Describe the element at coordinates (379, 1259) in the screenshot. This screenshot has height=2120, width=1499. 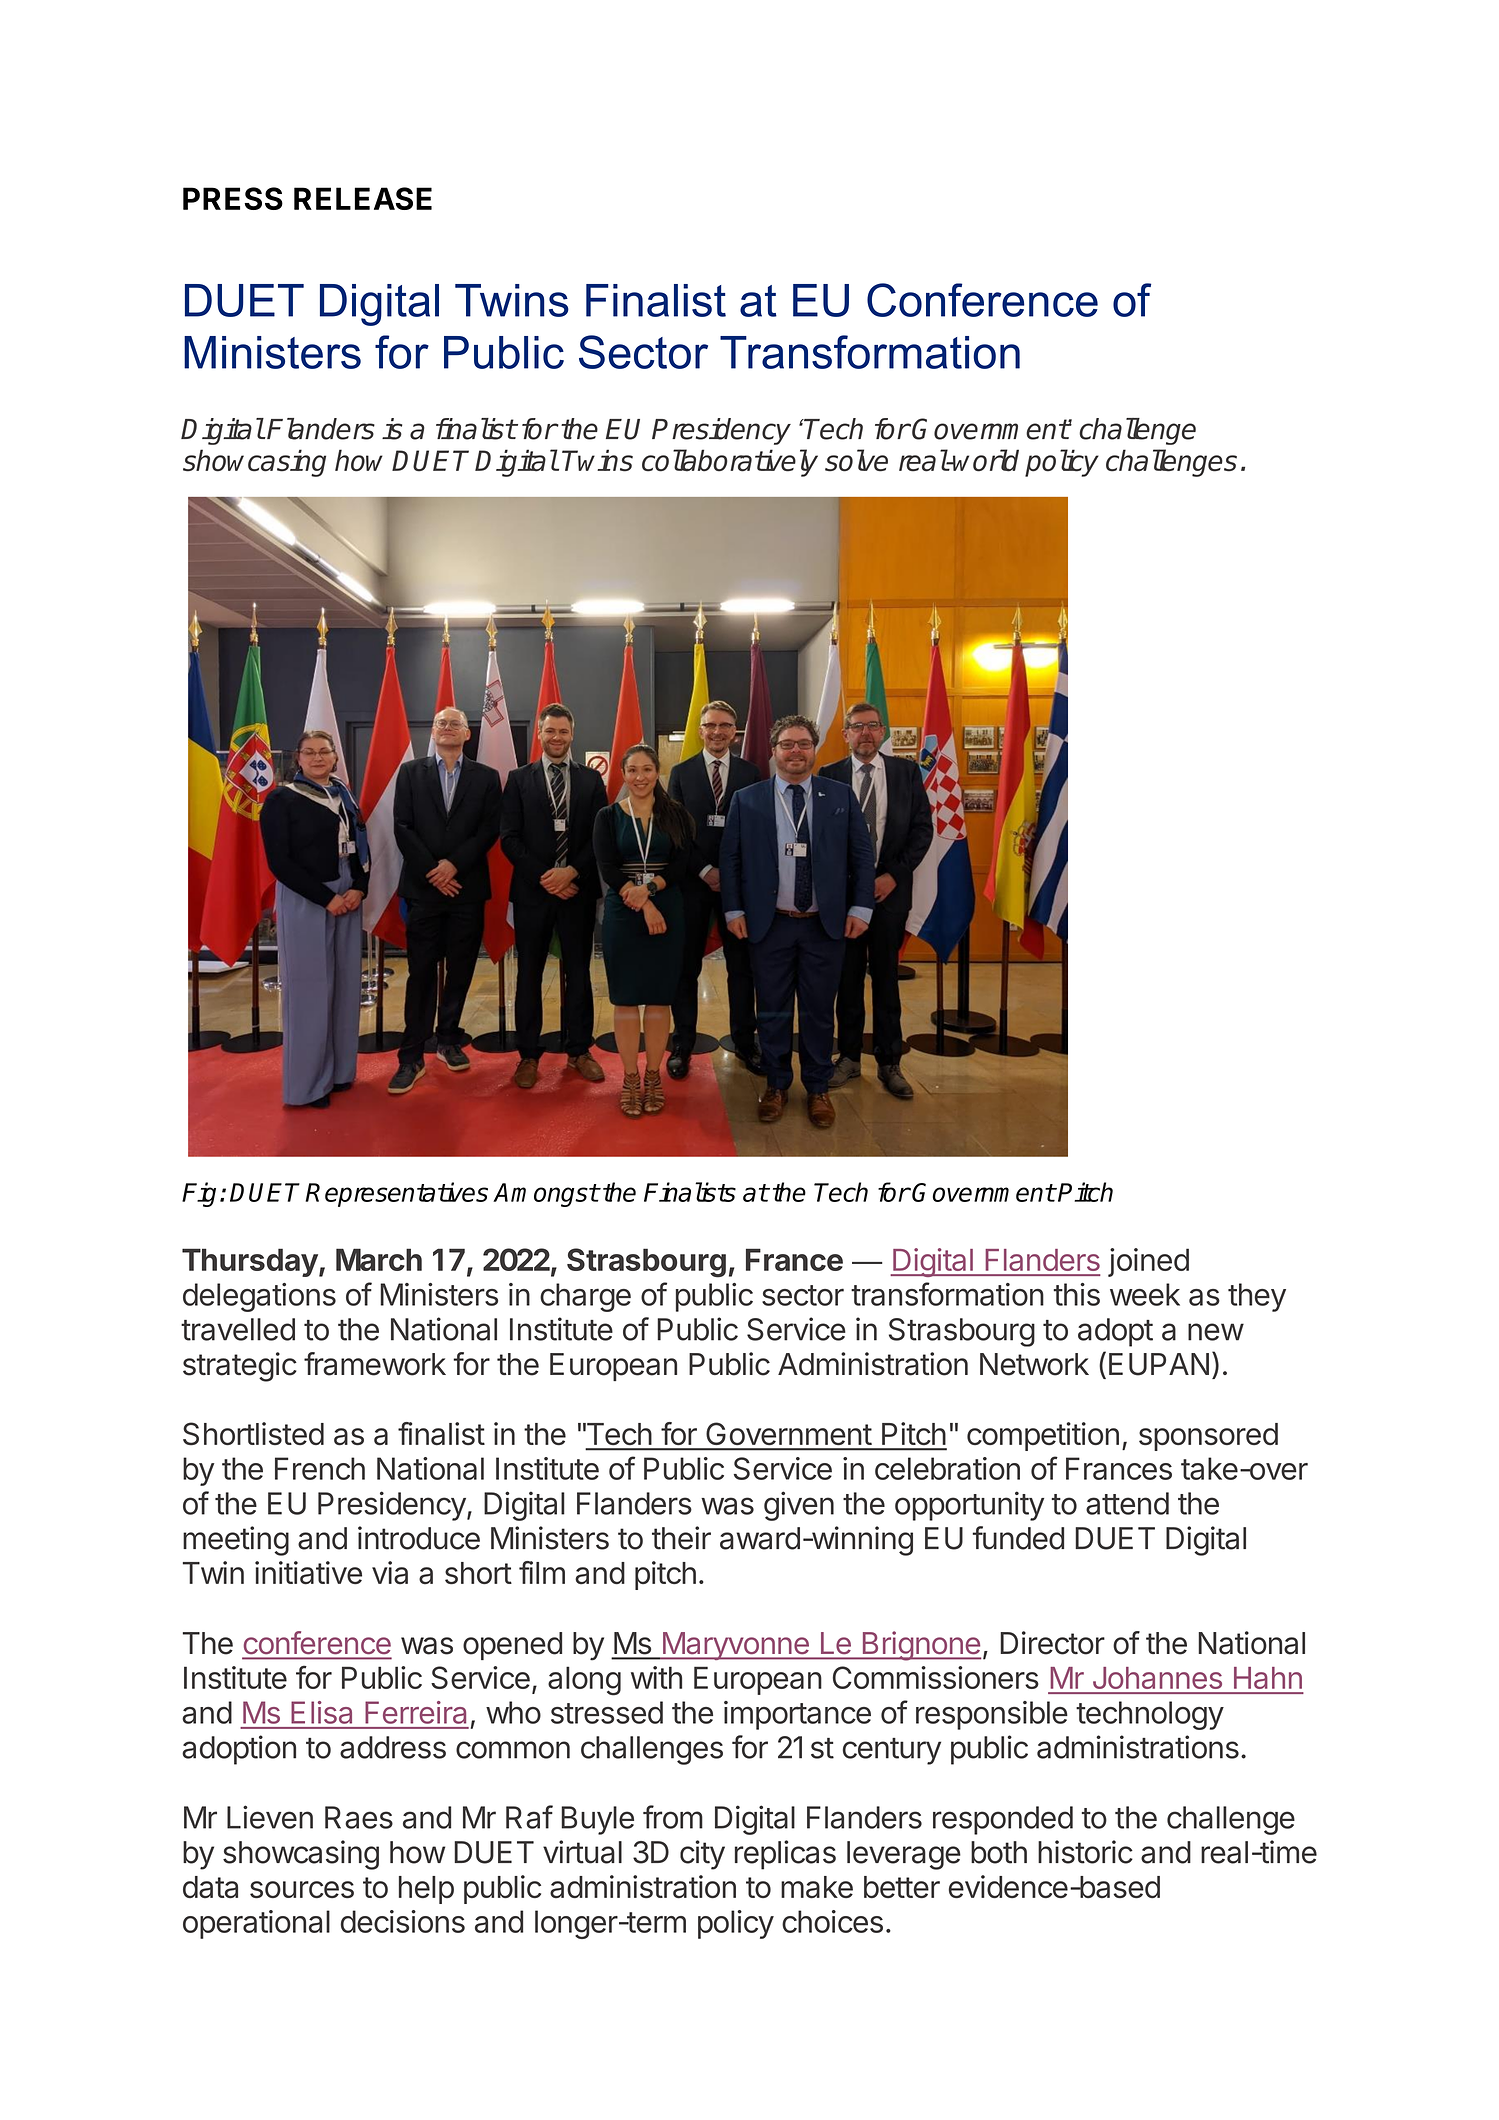
I see `March` at that location.
